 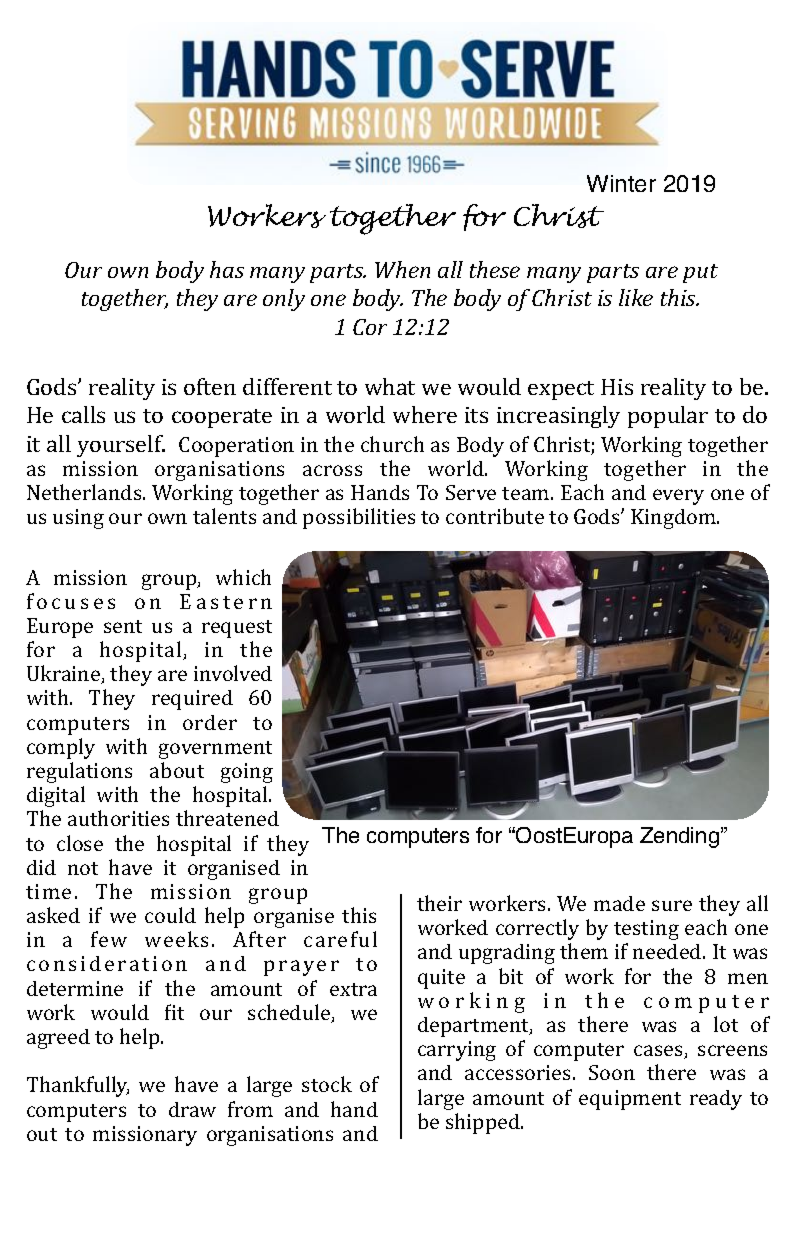 I want to click on church, so click(x=392, y=444).
